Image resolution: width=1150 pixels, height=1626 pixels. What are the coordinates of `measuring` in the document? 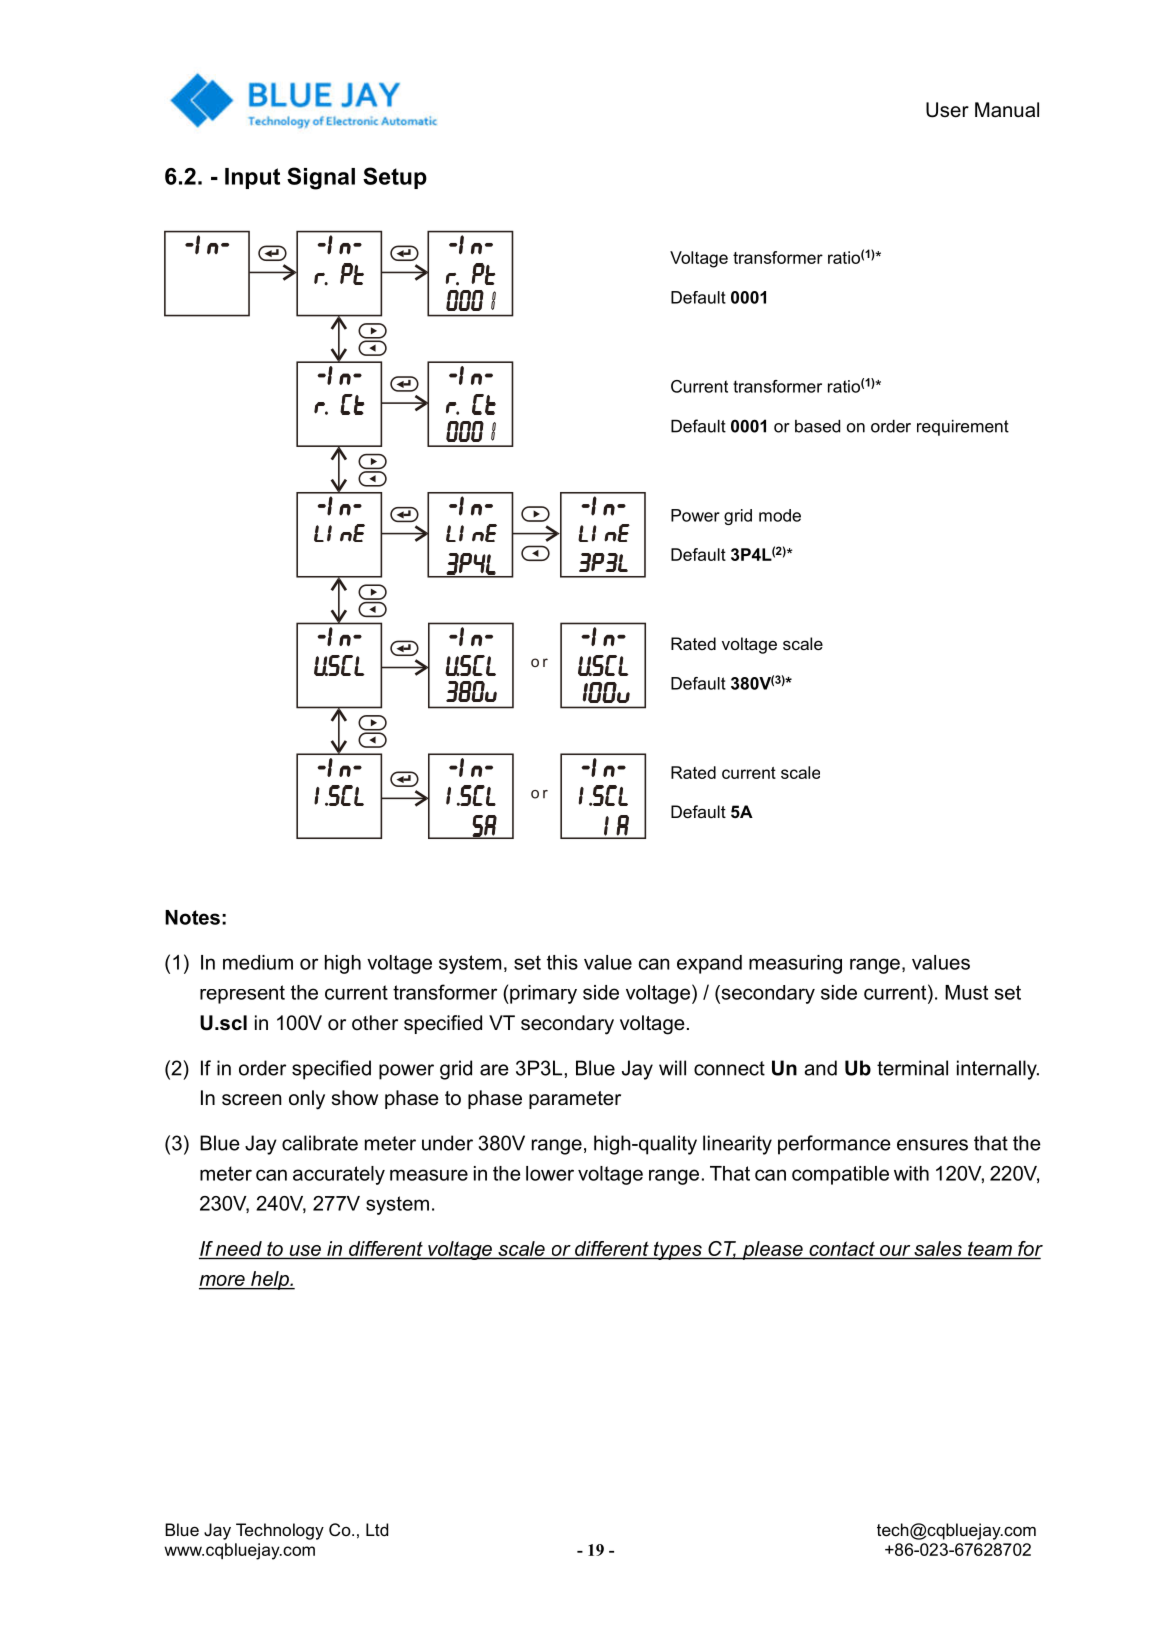 It's located at (795, 964).
